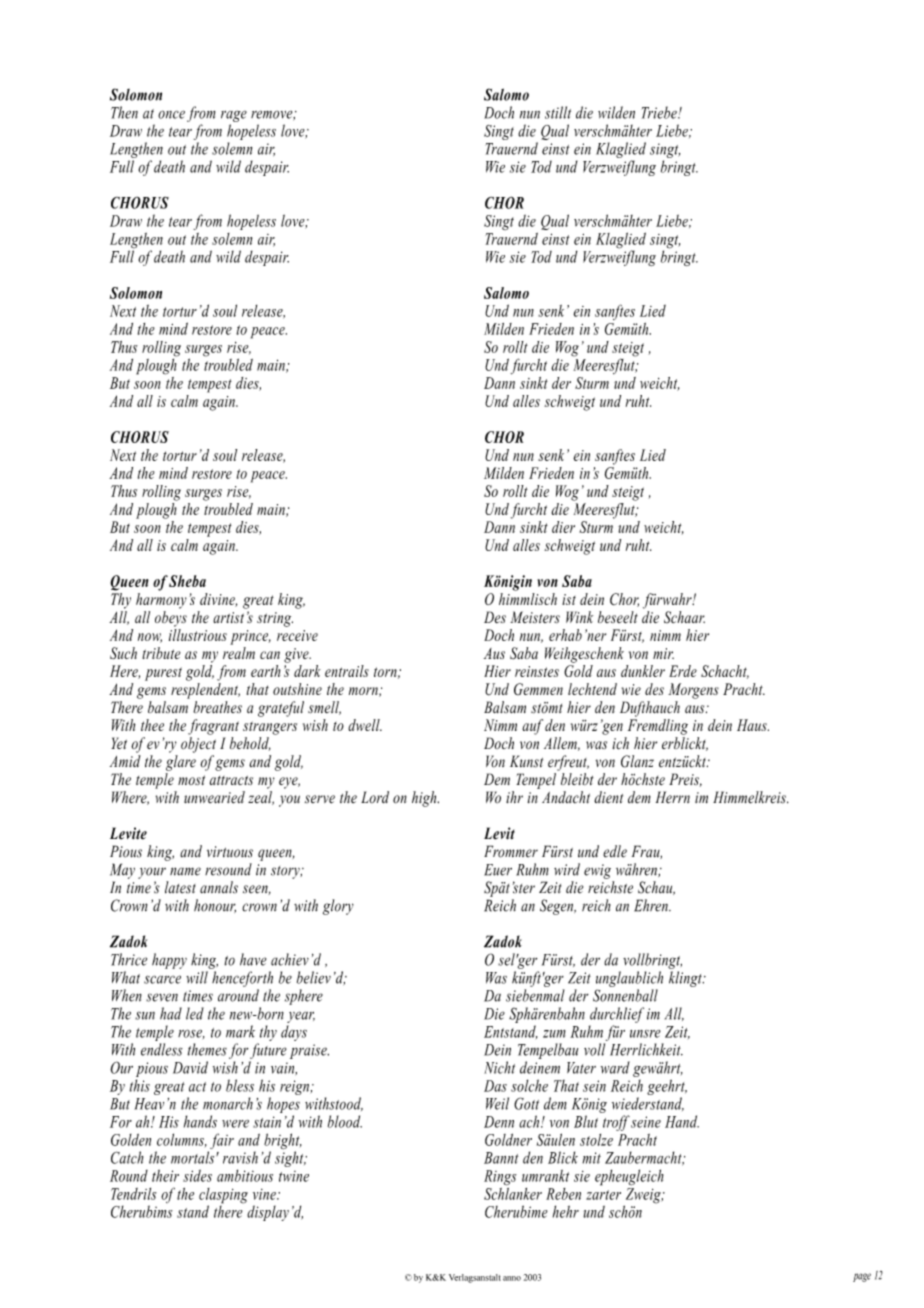 The width and height of the screenshot is (924, 1308). I want to click on Nicht, so click(499, 1067).
